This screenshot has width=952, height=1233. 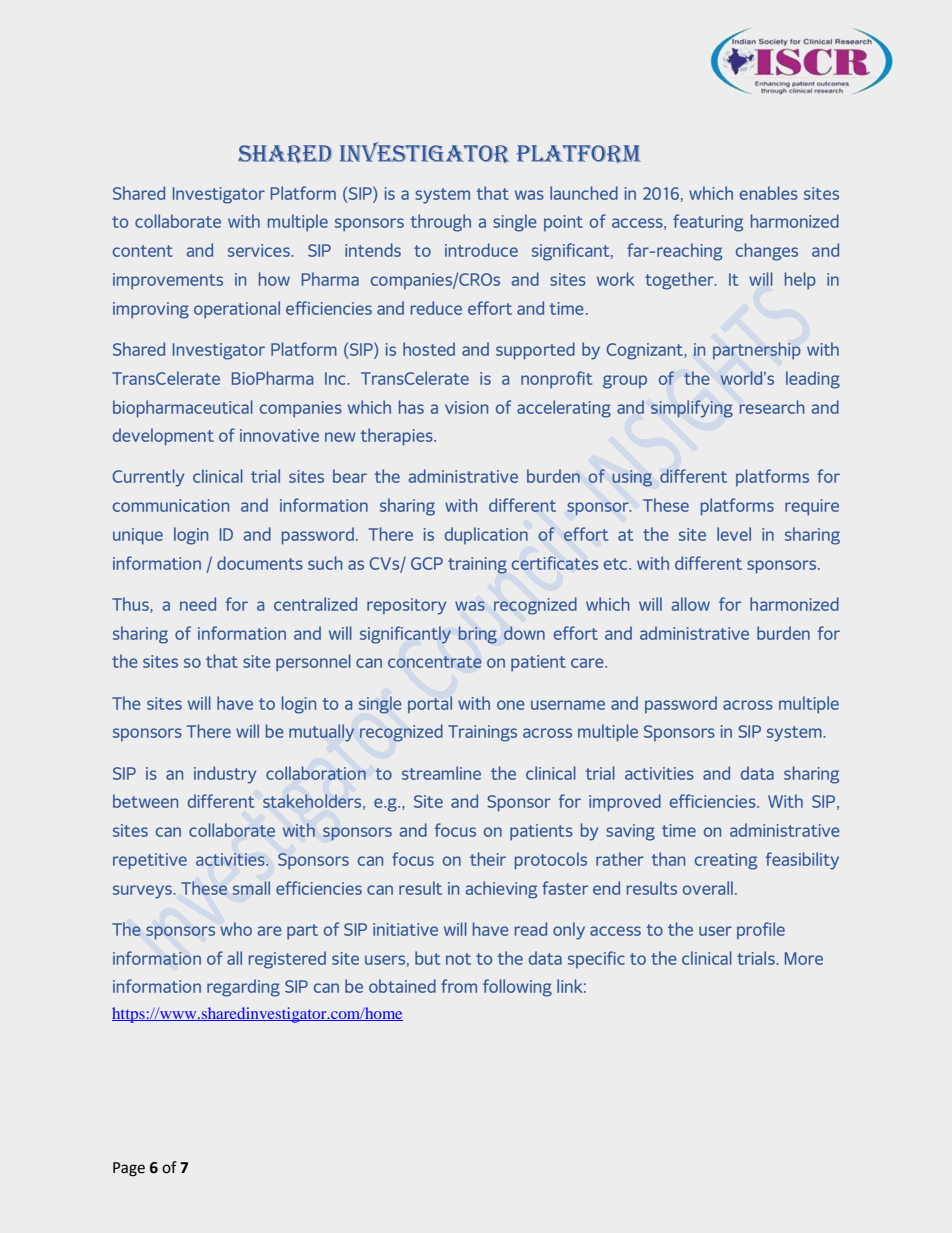 What do you see at coordinates (441, 223) in the screenshot?
I see `through` at bounding box center [441, 223].
